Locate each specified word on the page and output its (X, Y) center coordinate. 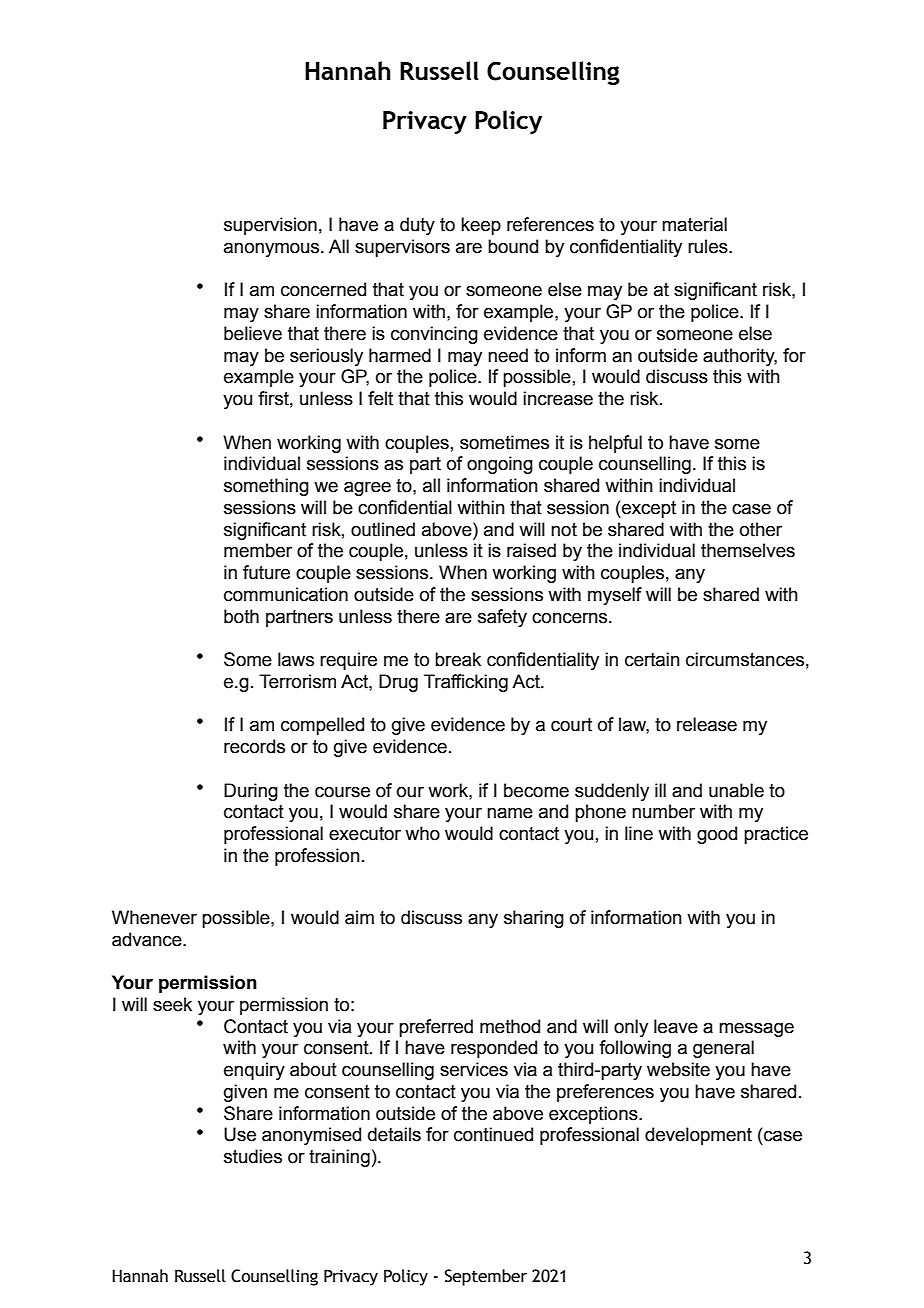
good (717, 835)
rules (709, 246)
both (241, 616)
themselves (748, 550)
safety (502, 618)
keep (481, 226)
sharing (534, 919)
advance (148, 939)
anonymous (273, 250)
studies (253, 1156)
